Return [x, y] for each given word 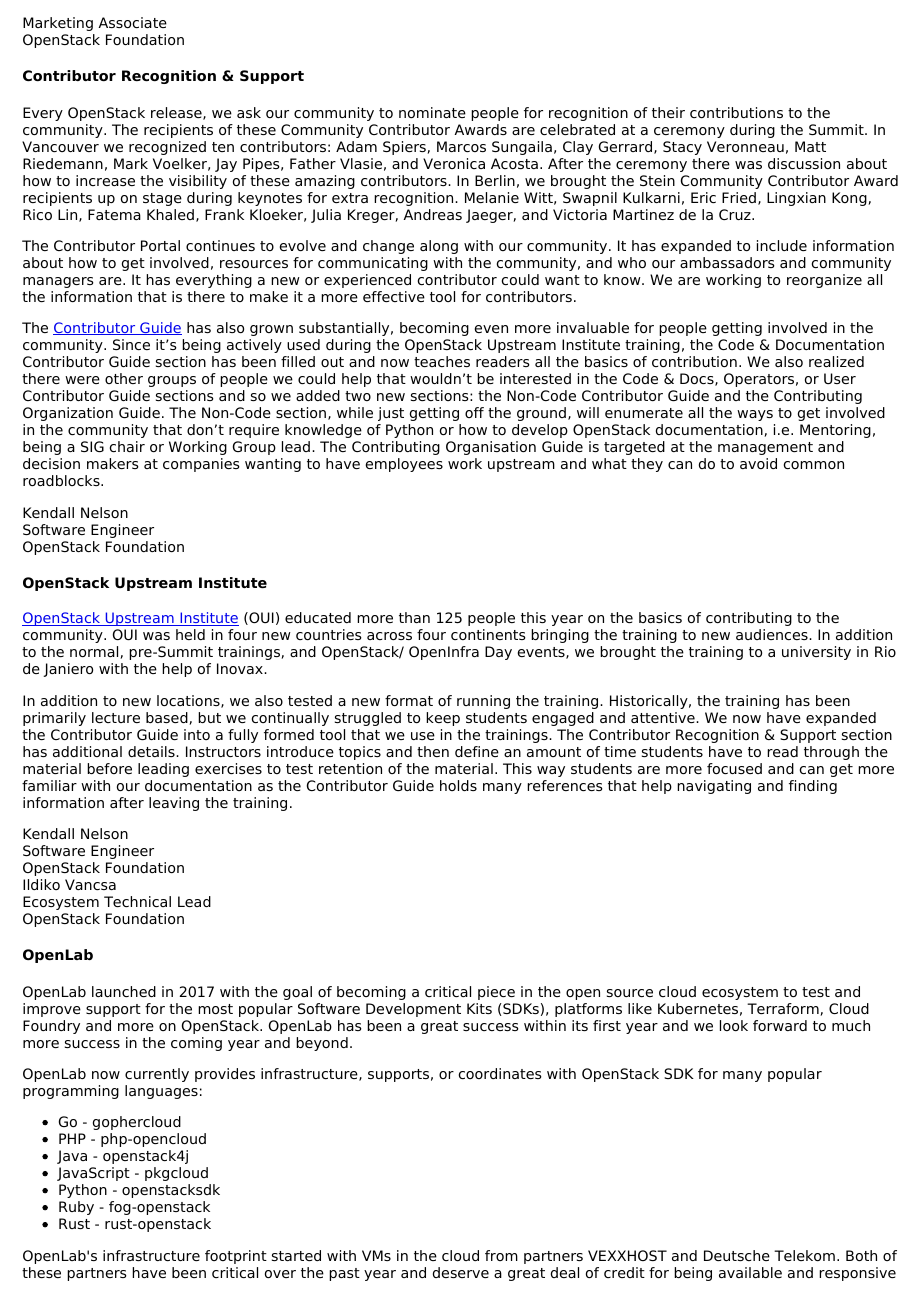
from [501, 1255]
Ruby [76, 1208]
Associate [132, 22]
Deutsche [737, 1255]
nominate [432, 112]
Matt [810, 146]
